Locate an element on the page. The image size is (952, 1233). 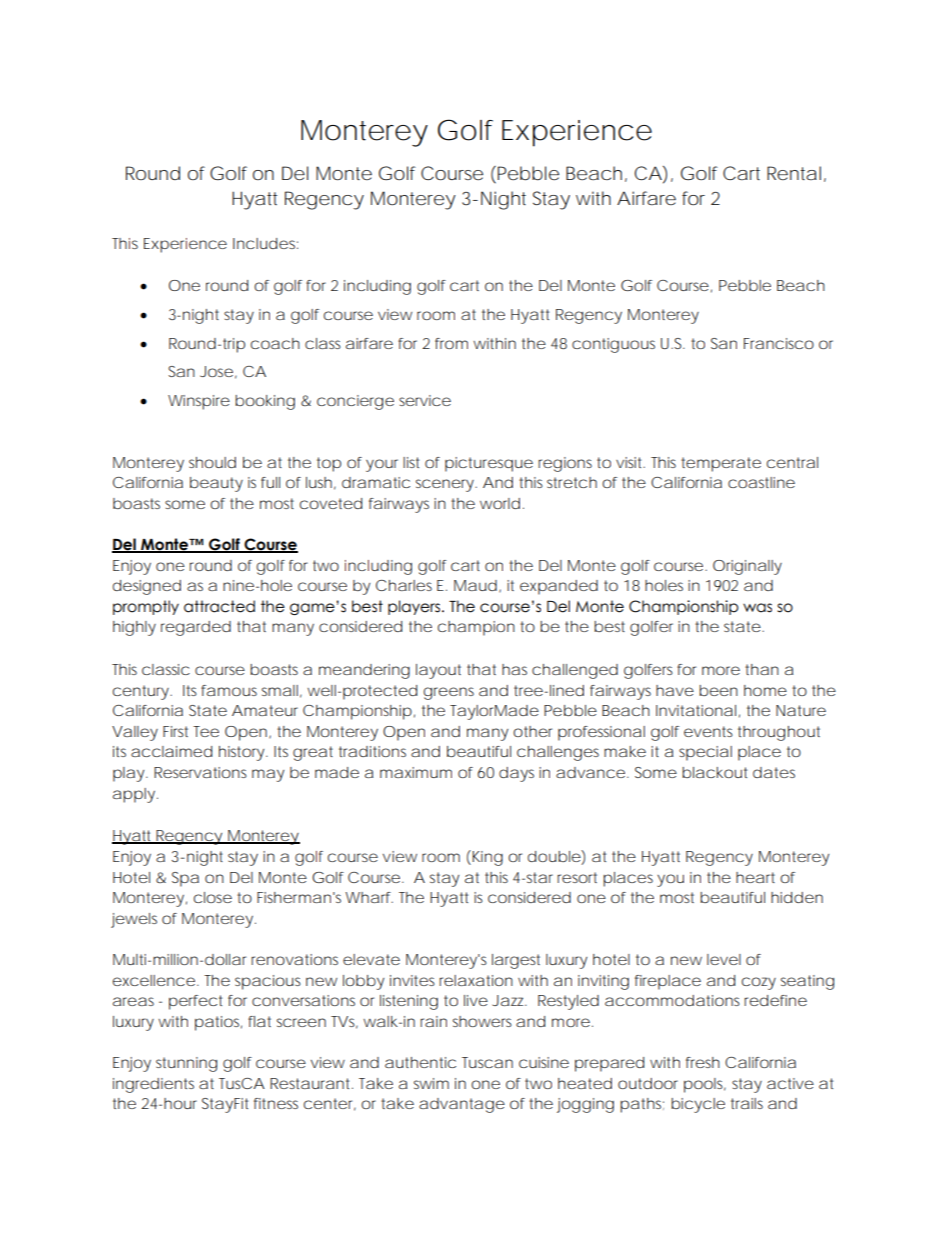
beauty is located at coordinates (216, 484).
